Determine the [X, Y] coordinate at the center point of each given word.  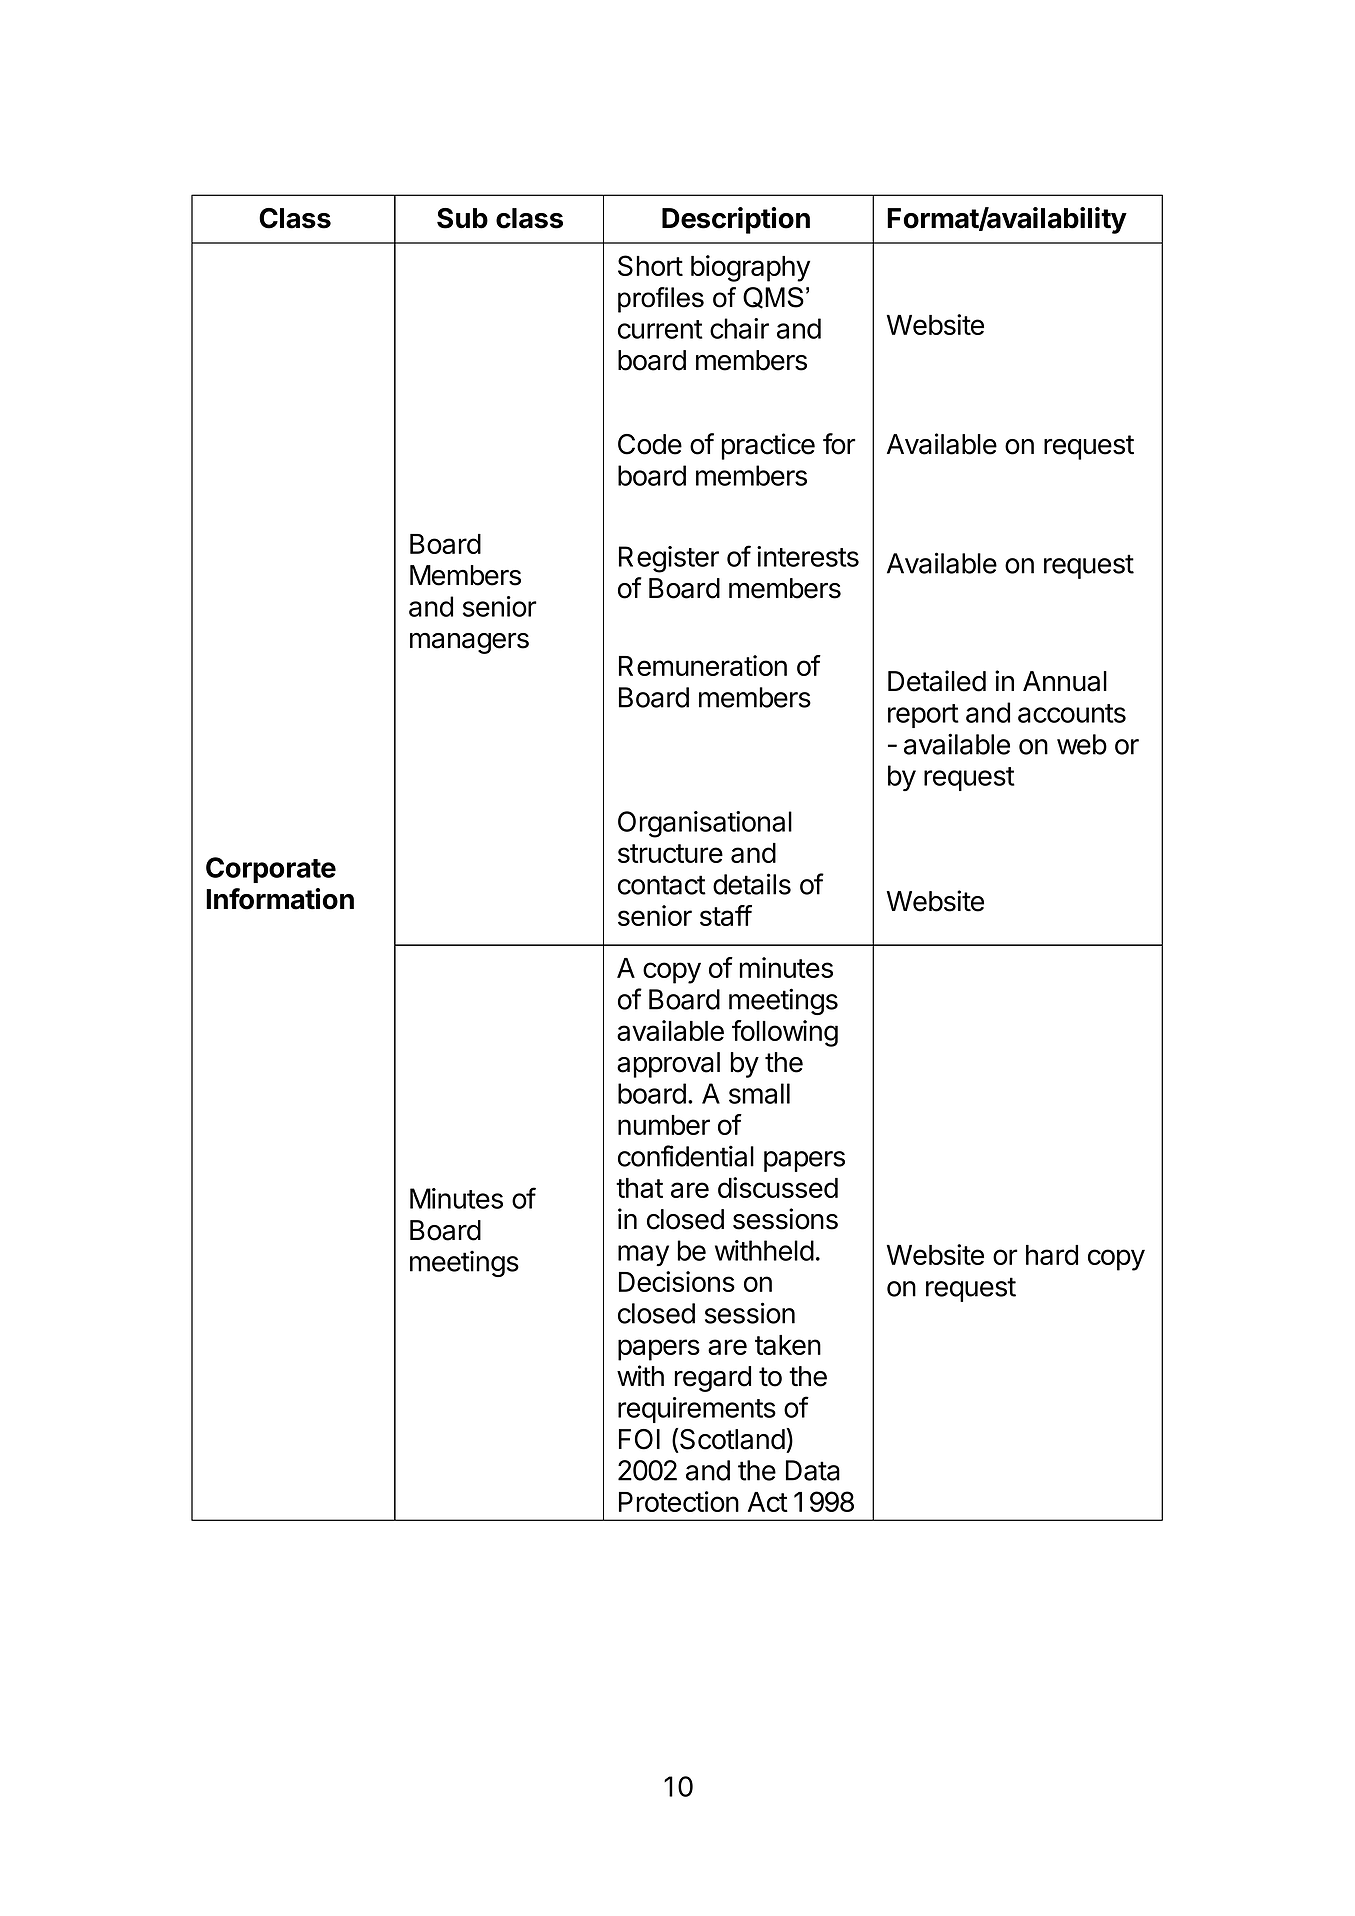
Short [650, 265]
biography [750, 268]
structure [670, 853]
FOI [639, 1439]
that [639, 1188]
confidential [686, 1156]
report [923, 716]
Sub [462, 218]
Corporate [271, 870]
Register [669, 559]
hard [1052, 1255]
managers [469, 643]
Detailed [937, 681]
